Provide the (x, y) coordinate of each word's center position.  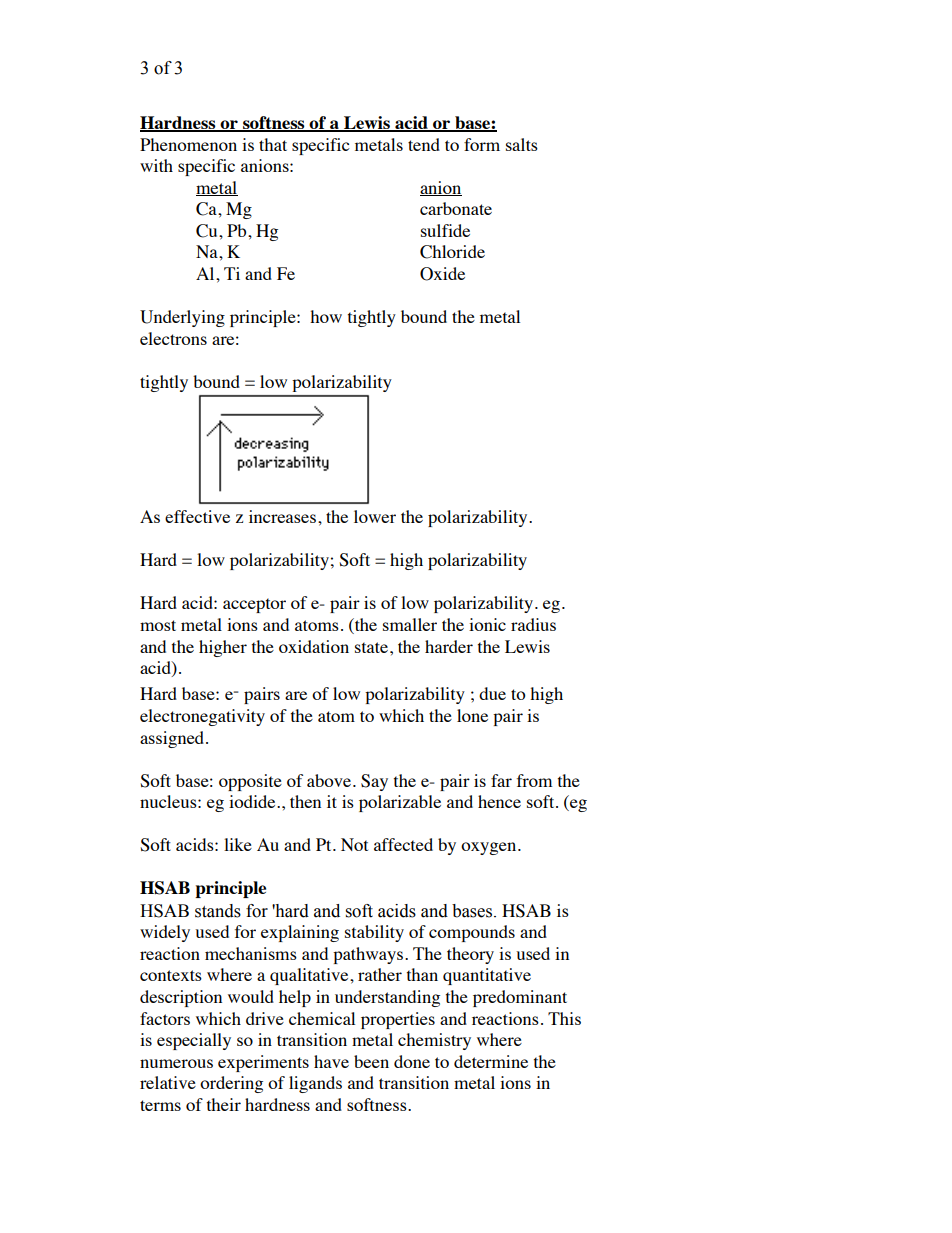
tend (424, 144)
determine (491, 1061)
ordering (231, 1084)
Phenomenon (188, 144)
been (371, 1061)
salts (522, 144)
